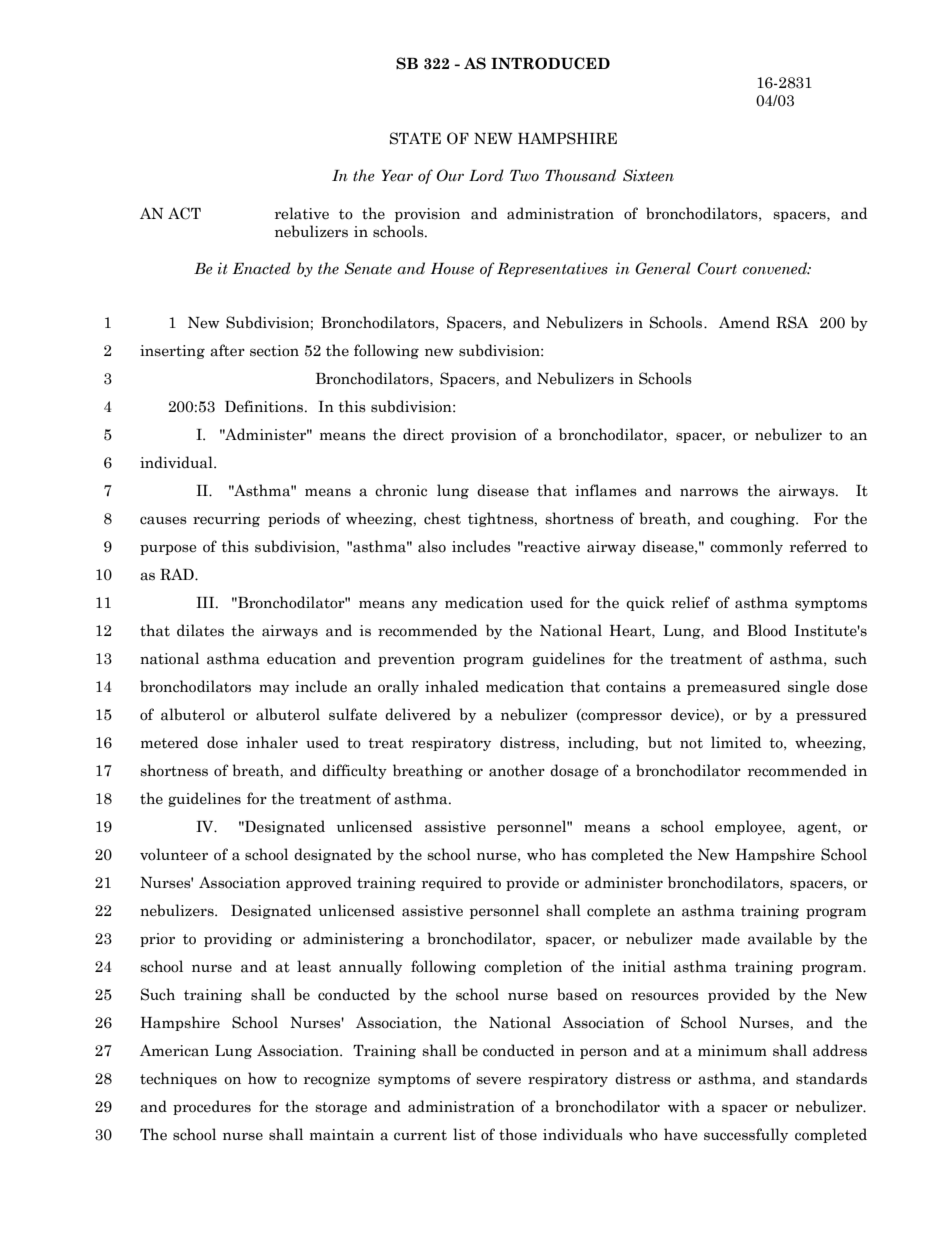 The image size is (952, 1233). Describe the element at coordinates (744, 322) in the document. I see `Amend` at that location.
